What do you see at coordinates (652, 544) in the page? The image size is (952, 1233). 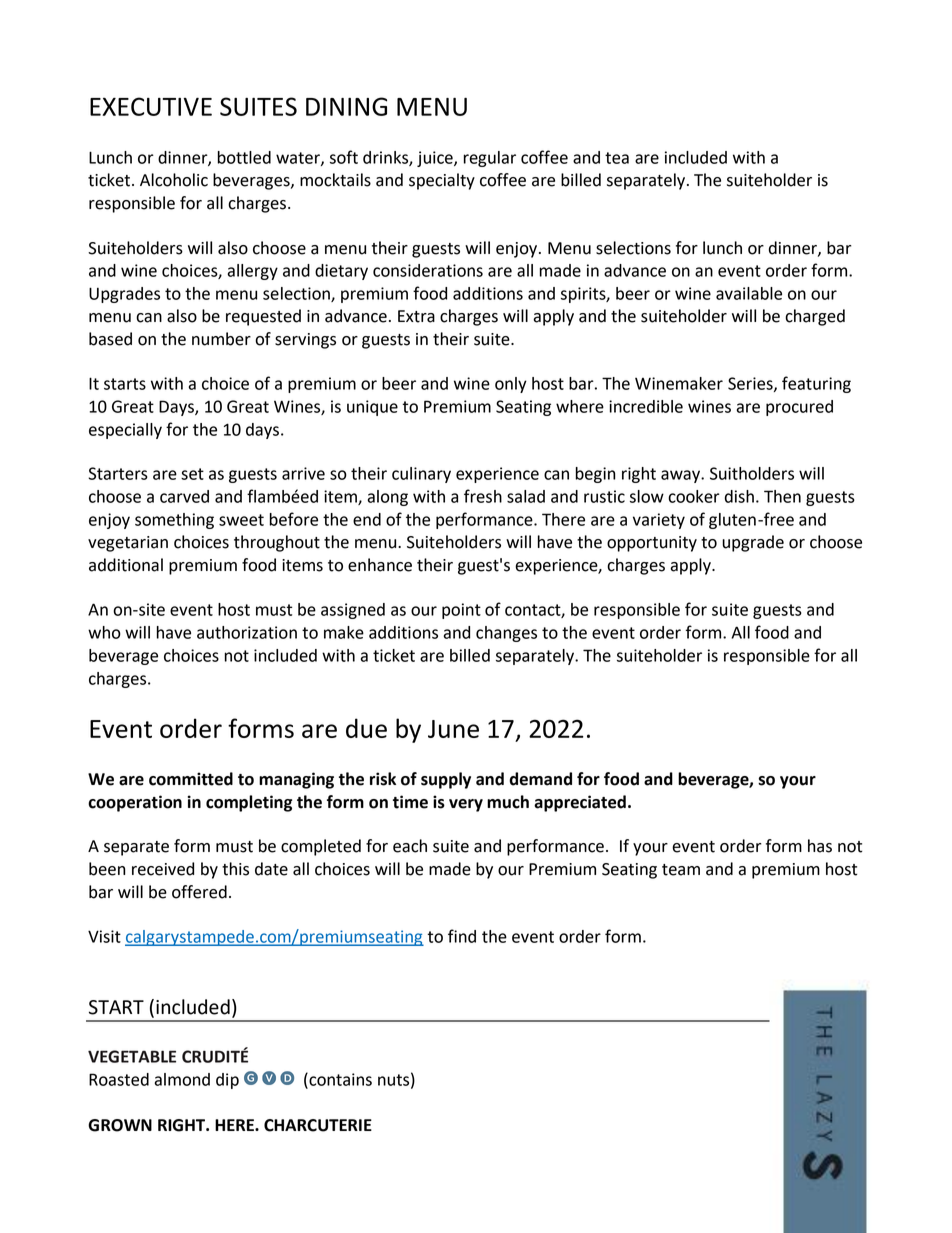 I see `opportunity` at bounding box center [652, 544].
